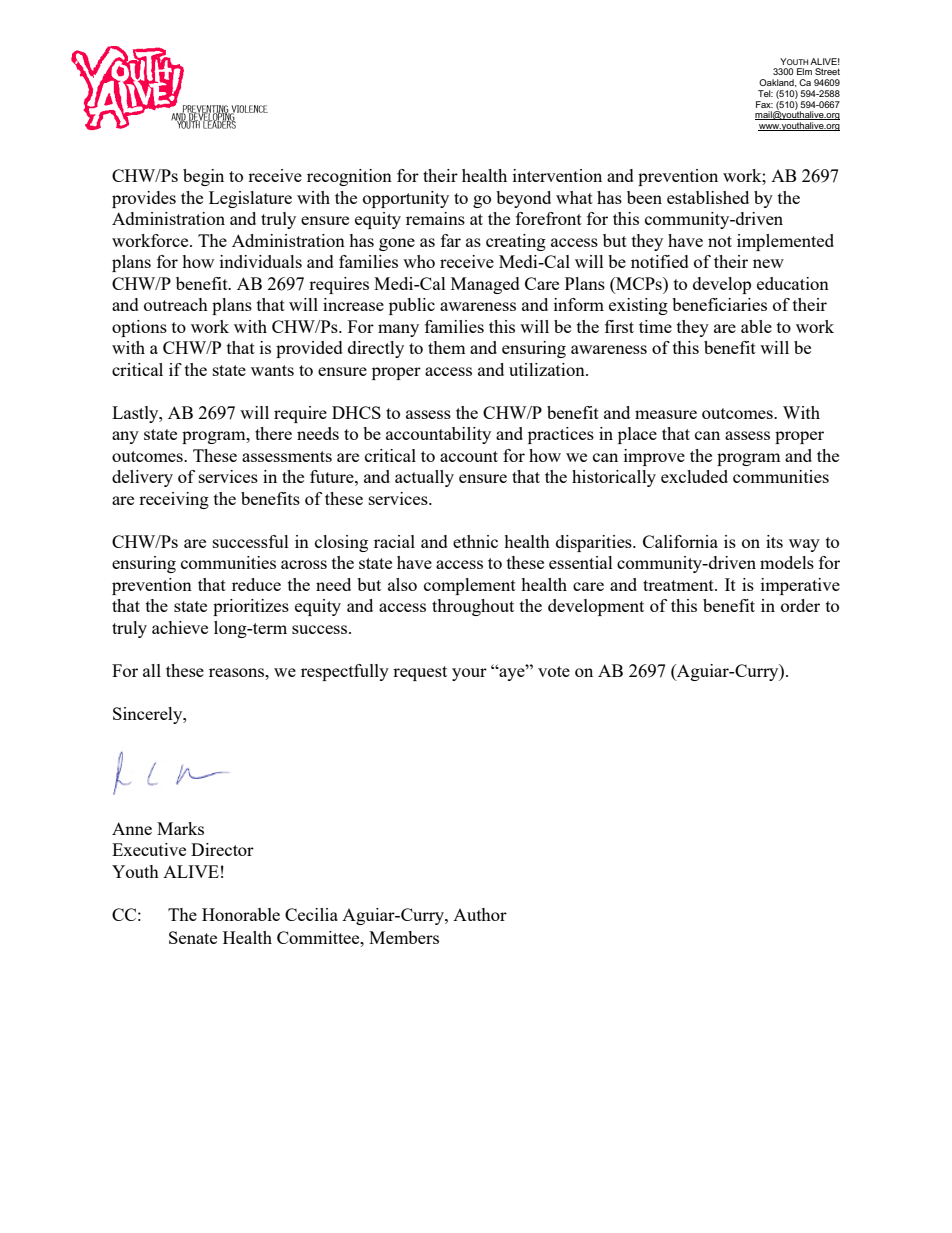  I want to click on Elm, so click(804, 71).
